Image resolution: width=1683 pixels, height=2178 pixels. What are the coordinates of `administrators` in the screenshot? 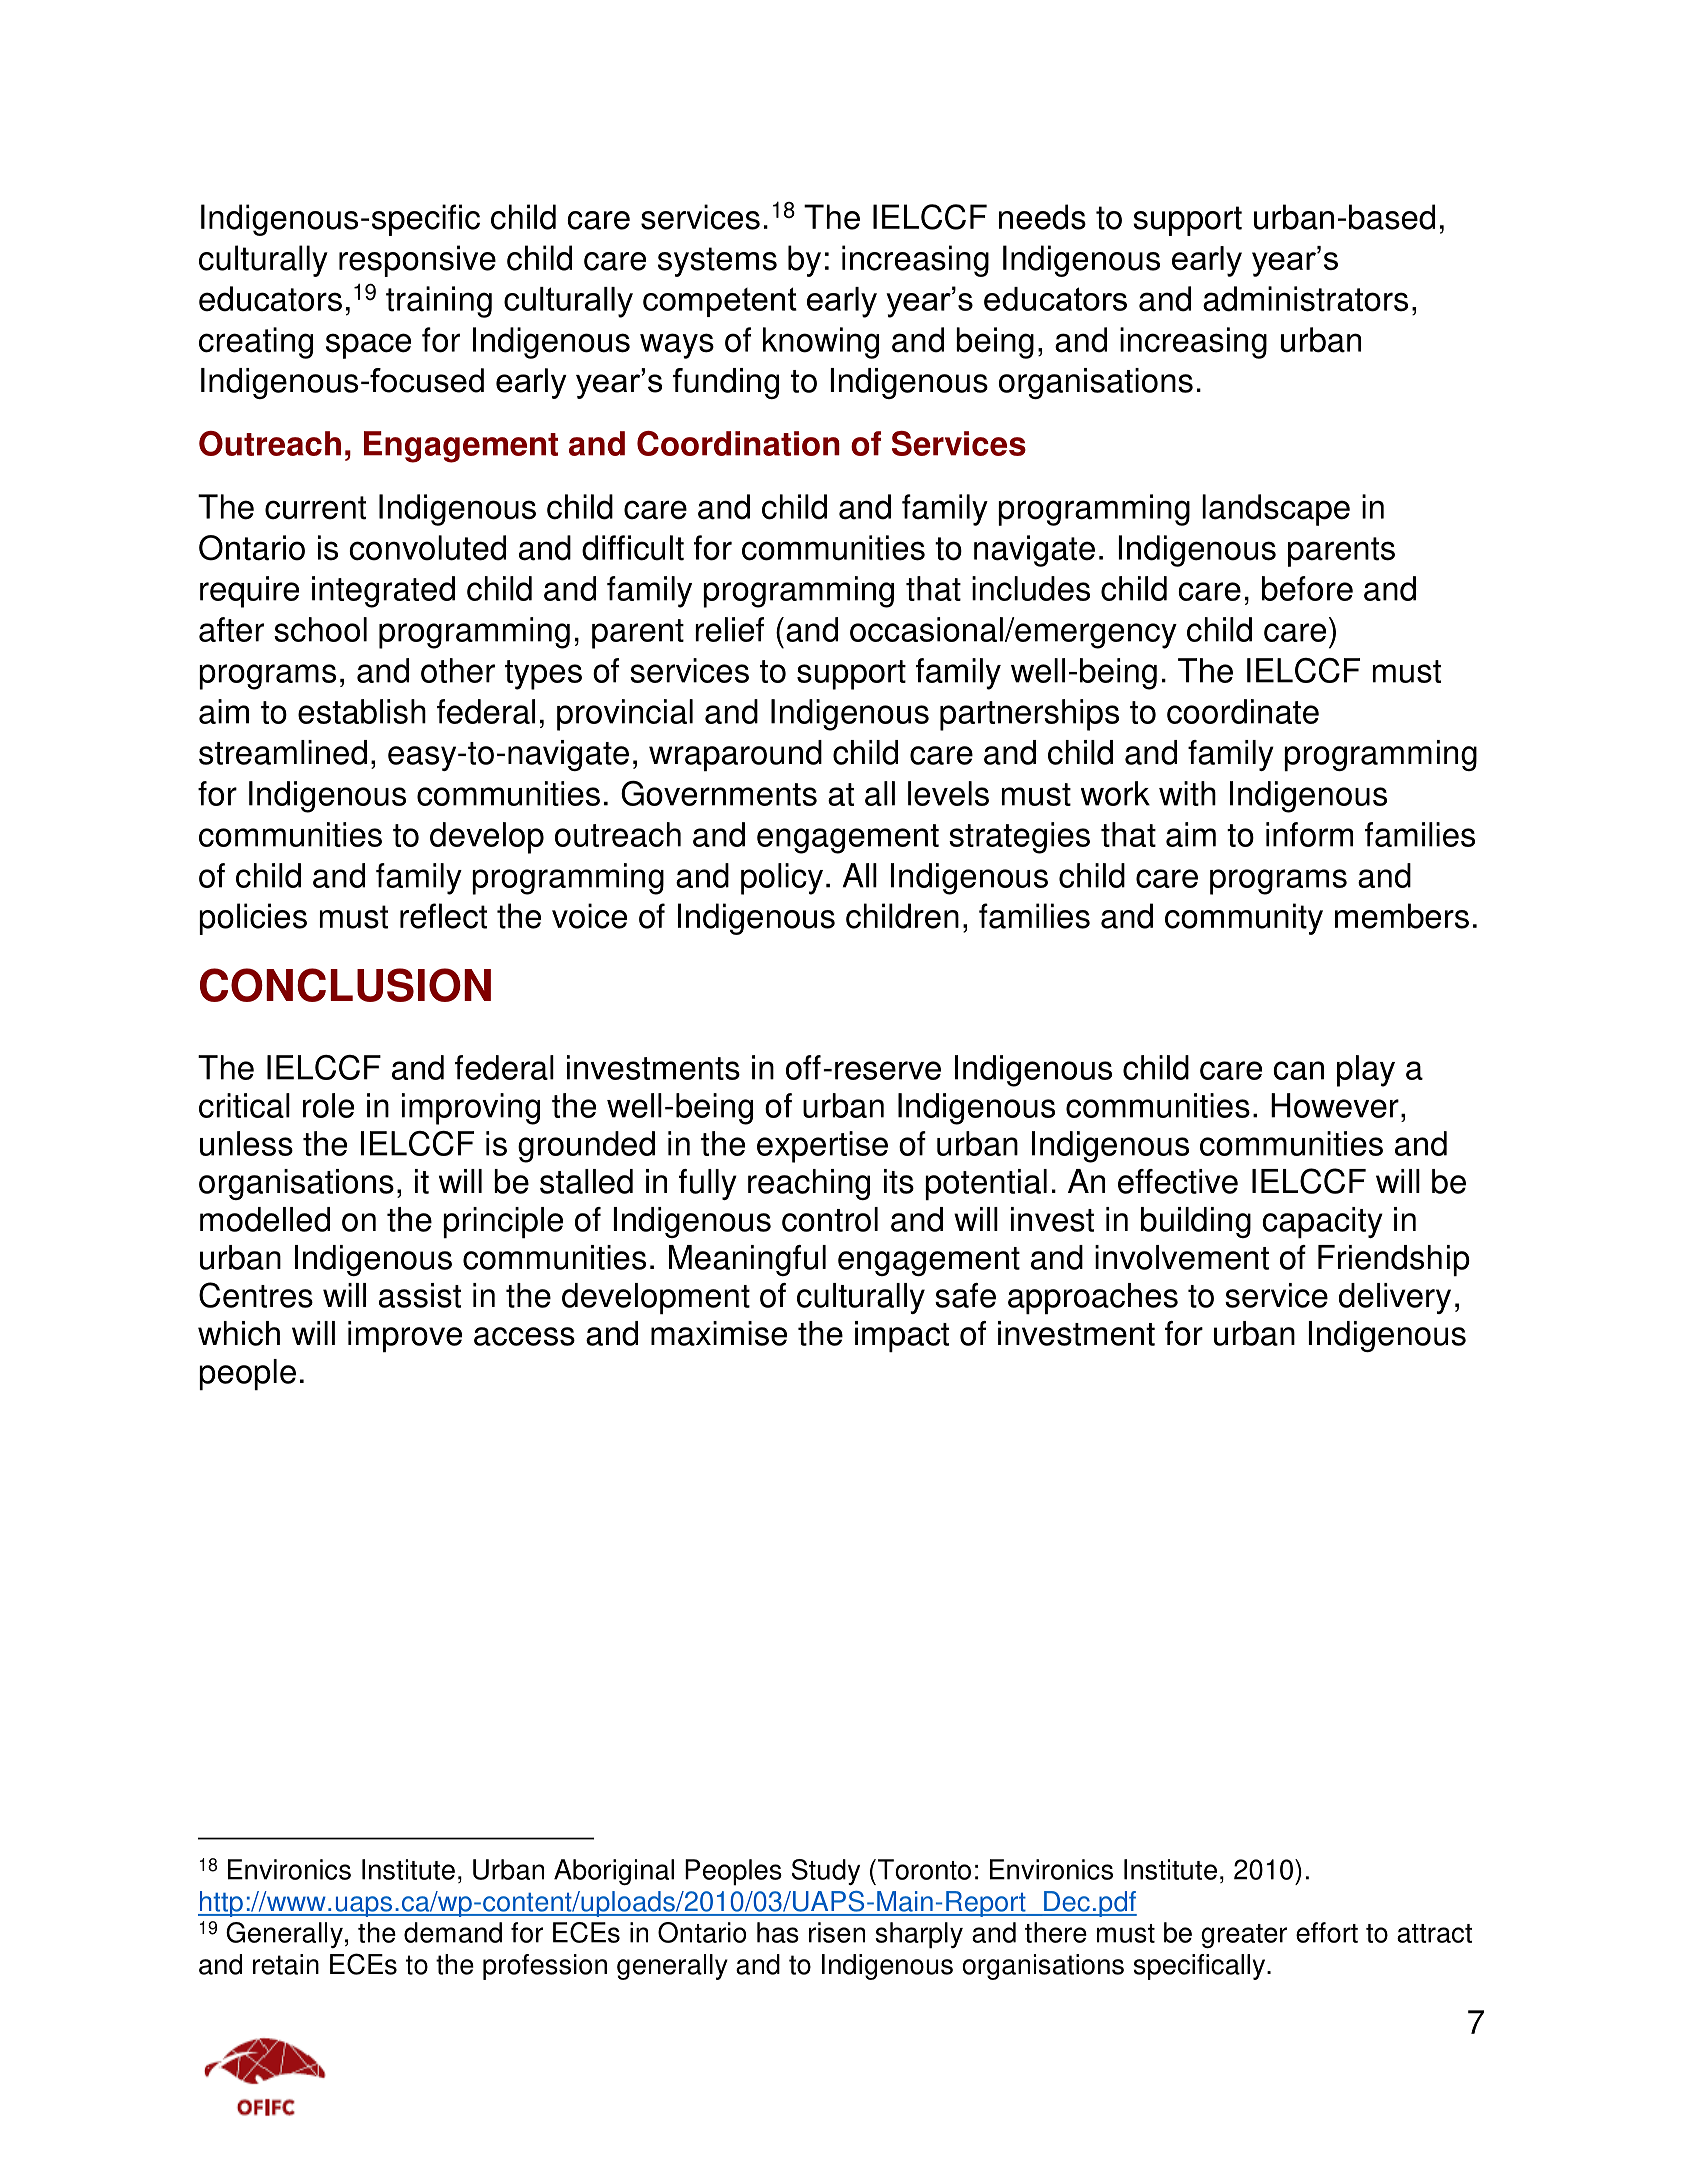 It's located at (1305, 299).
